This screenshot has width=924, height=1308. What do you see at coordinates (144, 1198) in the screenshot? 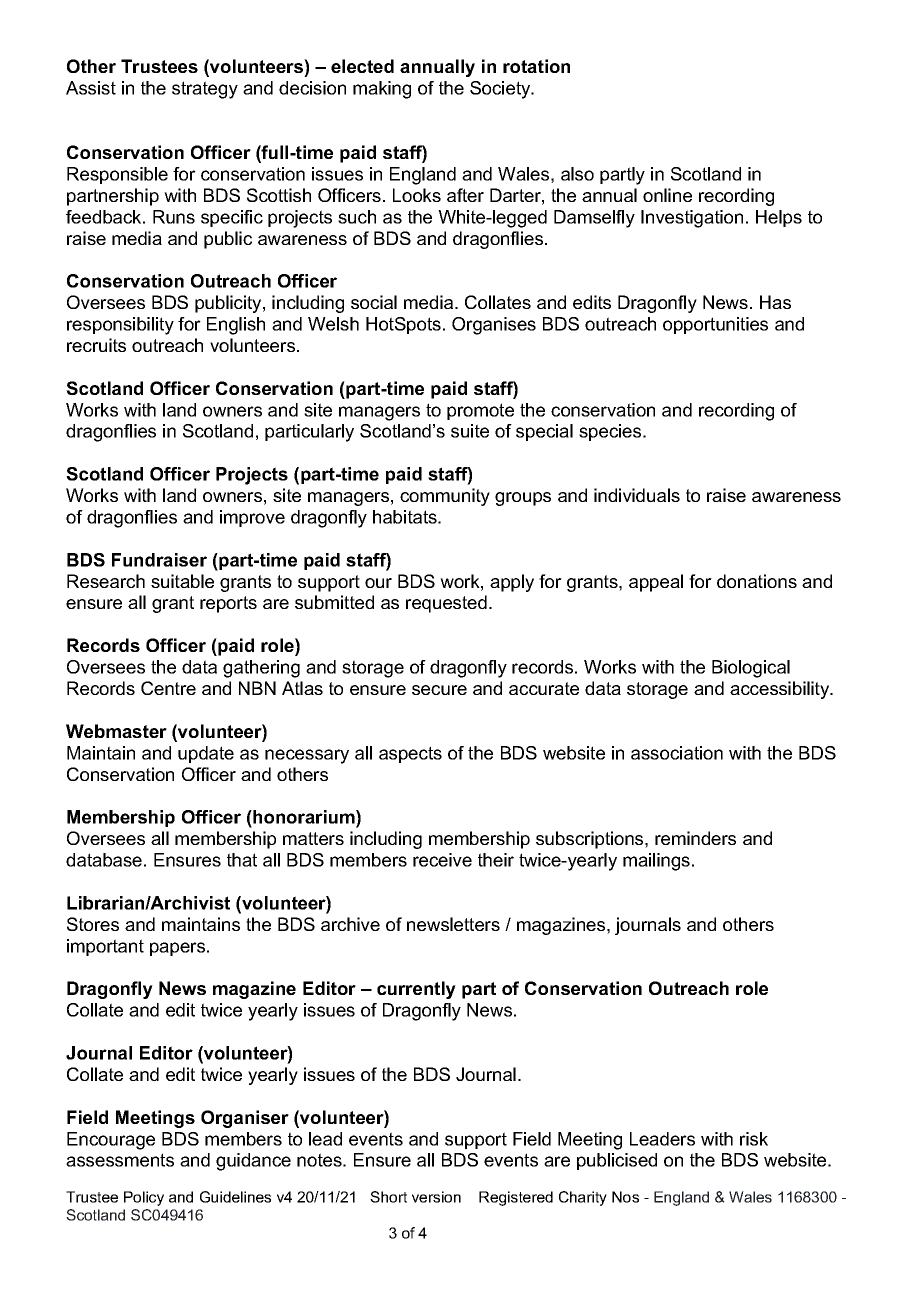
I see `Policy` at bounding box center [144, 1198].
